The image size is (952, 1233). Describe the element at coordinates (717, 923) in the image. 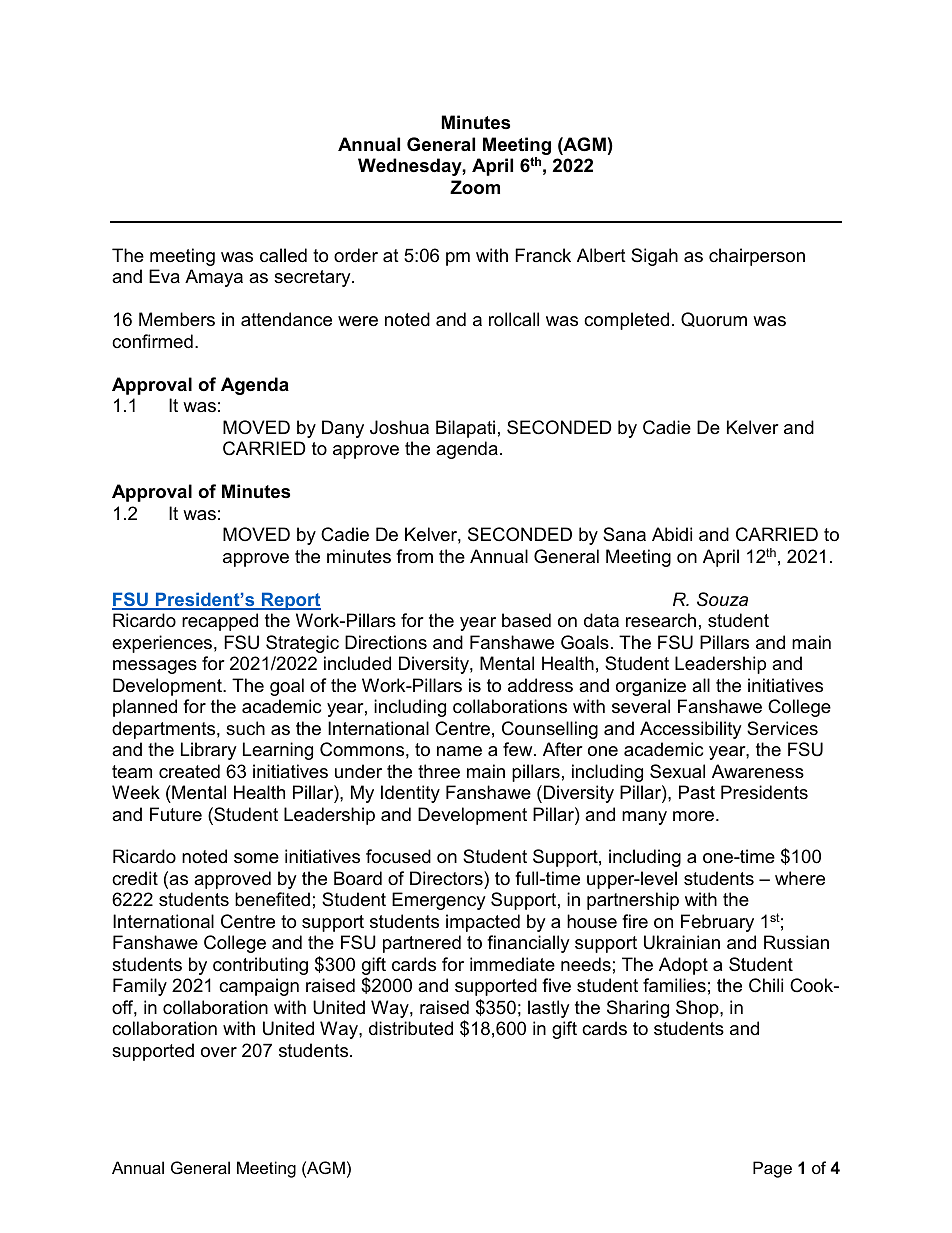

I see `February` at that location.
